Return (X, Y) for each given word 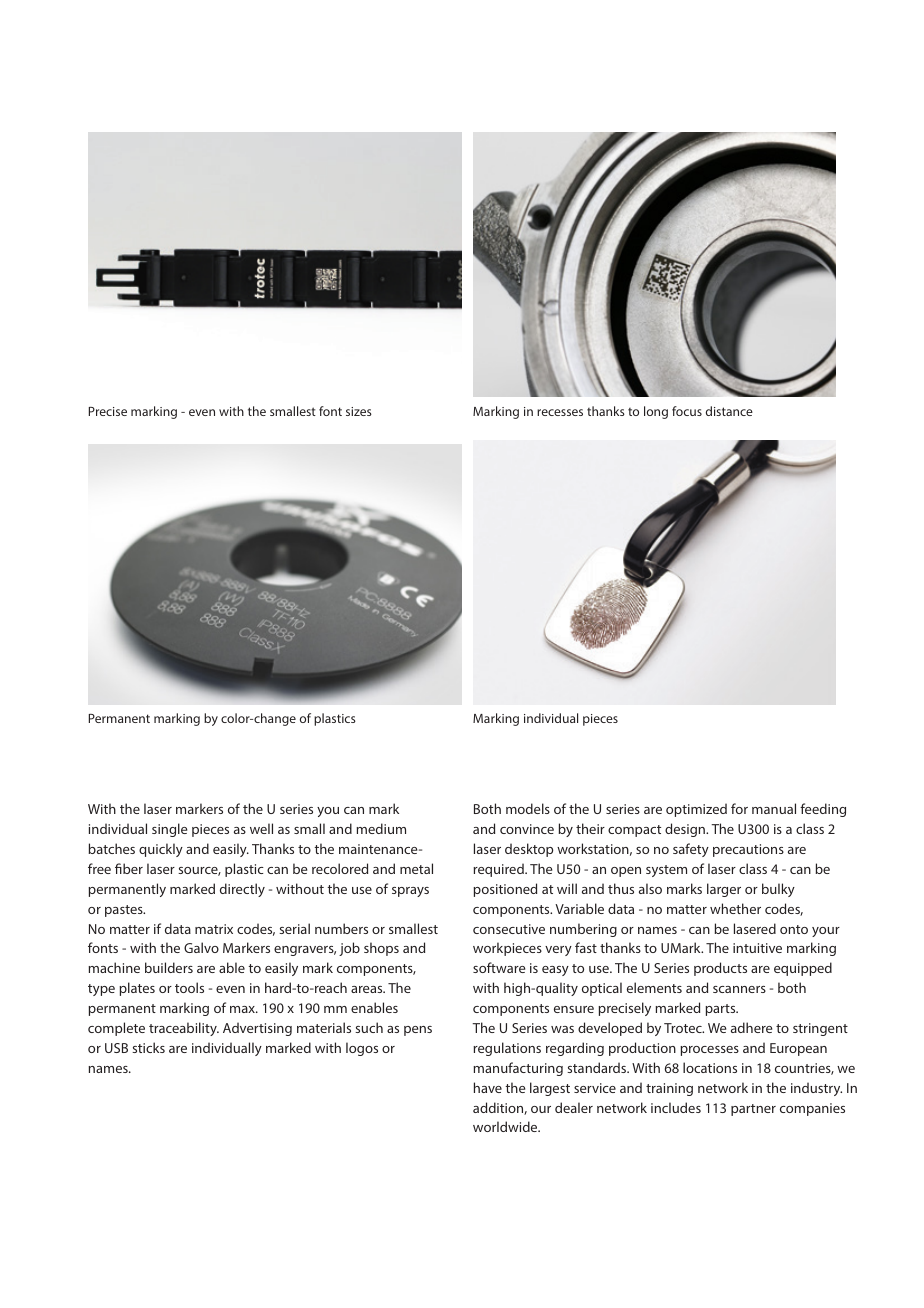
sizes (359, 411)
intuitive (757, 948)
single (169, 830)
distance (729, 411)
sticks (148, 1047)
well (261, 828)
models (528, 808)
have (488, 1087)
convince (527, 829)
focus (687, 411)
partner (753, 1110)
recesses (560, 412)
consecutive (509, 929)
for (739, 808)
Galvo (201, 947)
